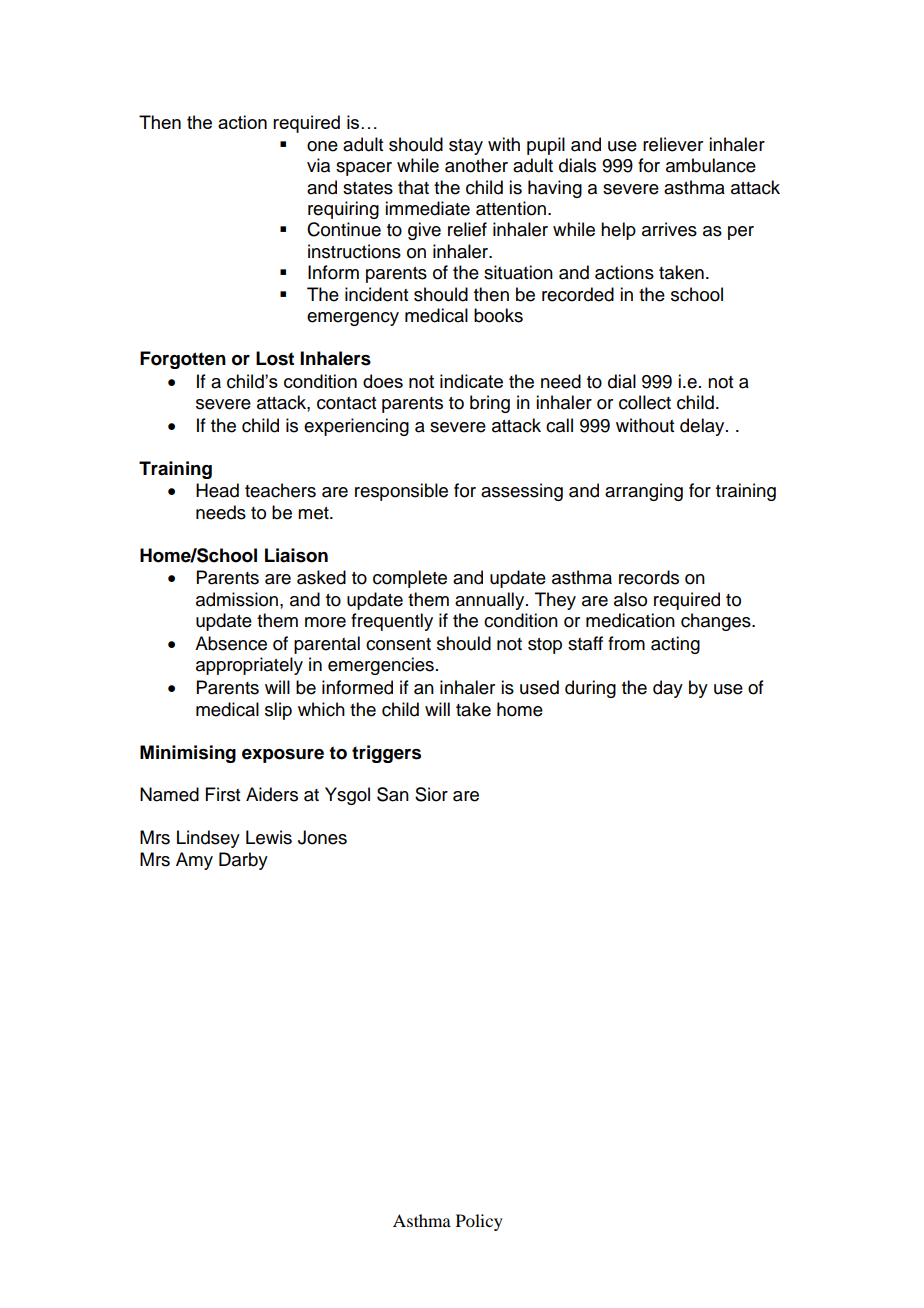 This screenshot has height=1308, width=924. Describe the element at coordinates (673, 144) in the screenshot. I see `reliever` at that location.
